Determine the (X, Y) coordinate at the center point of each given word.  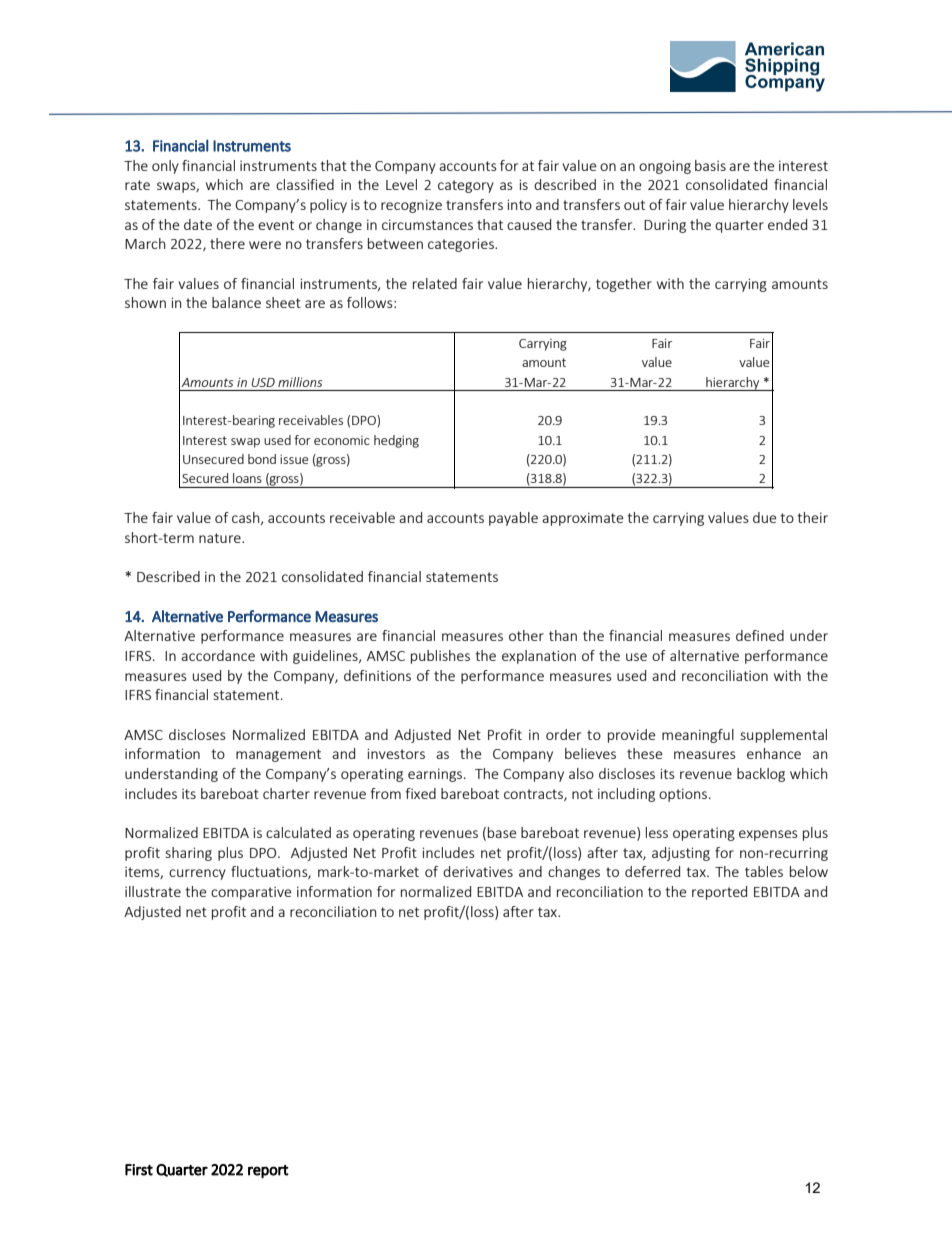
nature (221, 538)
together (624, 285)
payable (513, 519)
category (466, 186)
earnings (436, 775)
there (227, 243)
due (765, 517)
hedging (396, 441)
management (278, 755)
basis (710, 165)
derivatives (478, 871)
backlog (761, 775)
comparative (251, 893)
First (139, 1170)
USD (263, 382)
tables (764, 871)
